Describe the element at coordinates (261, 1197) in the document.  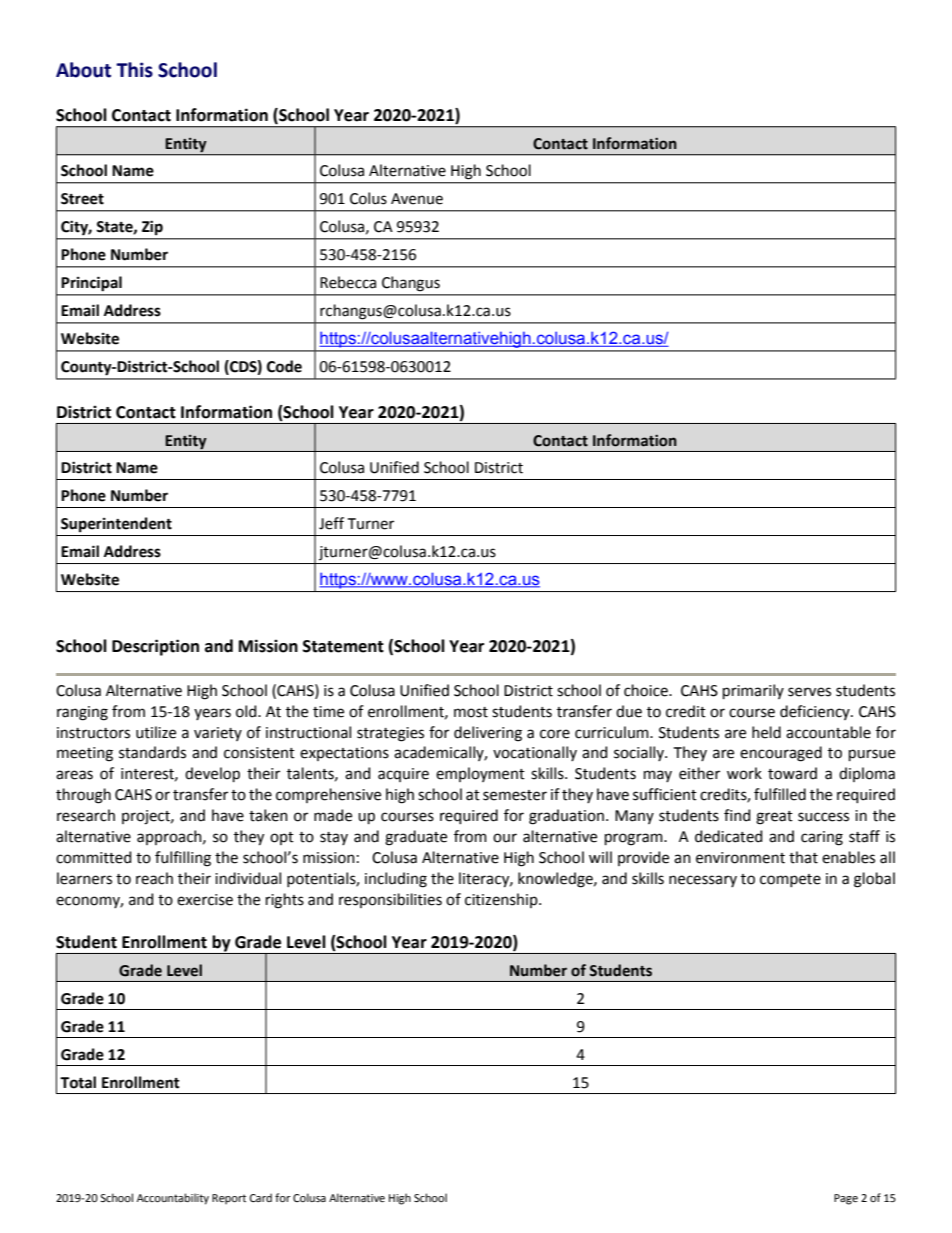
I see `Card` at that location.
